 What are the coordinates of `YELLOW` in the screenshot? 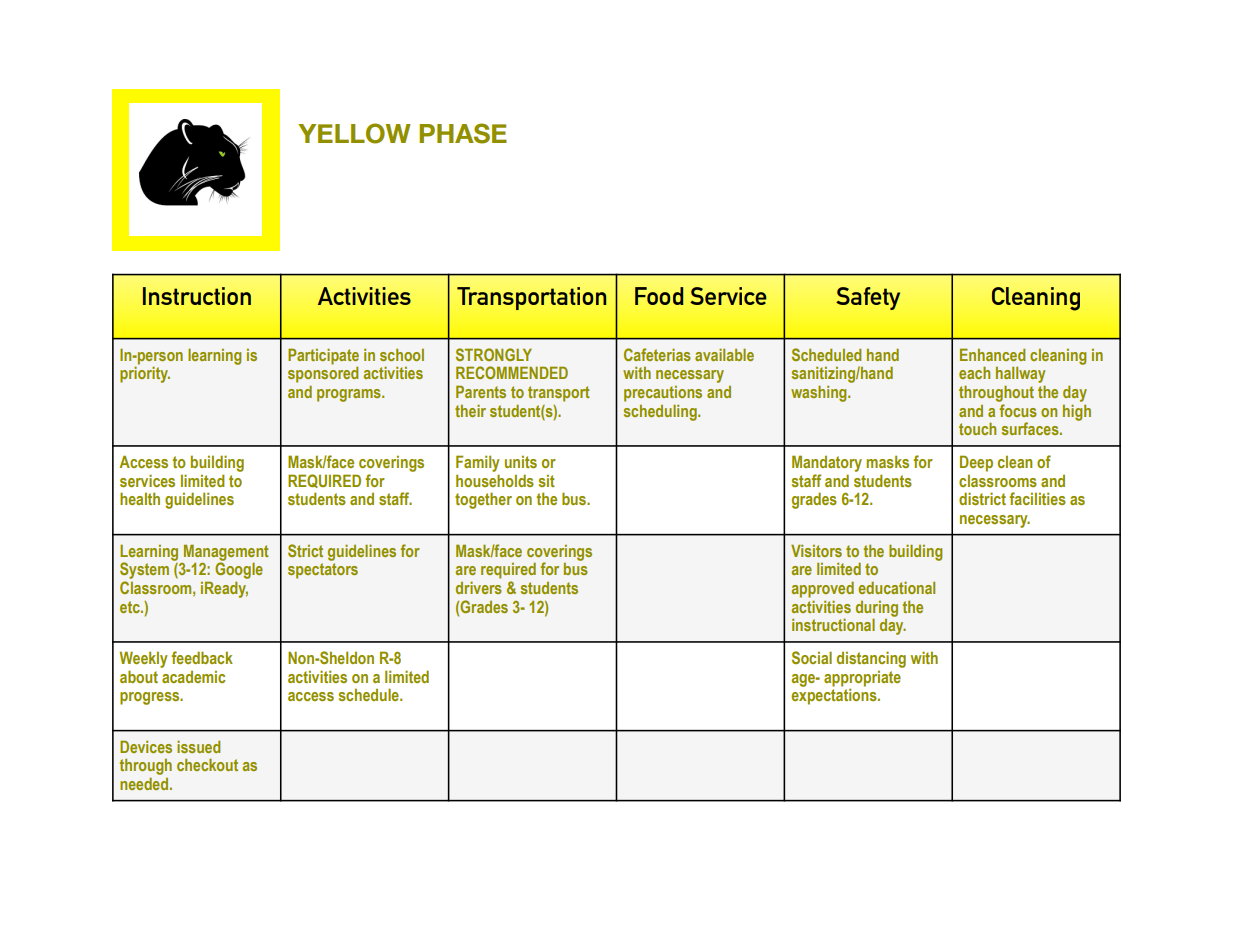 It's located at (354, 133).
